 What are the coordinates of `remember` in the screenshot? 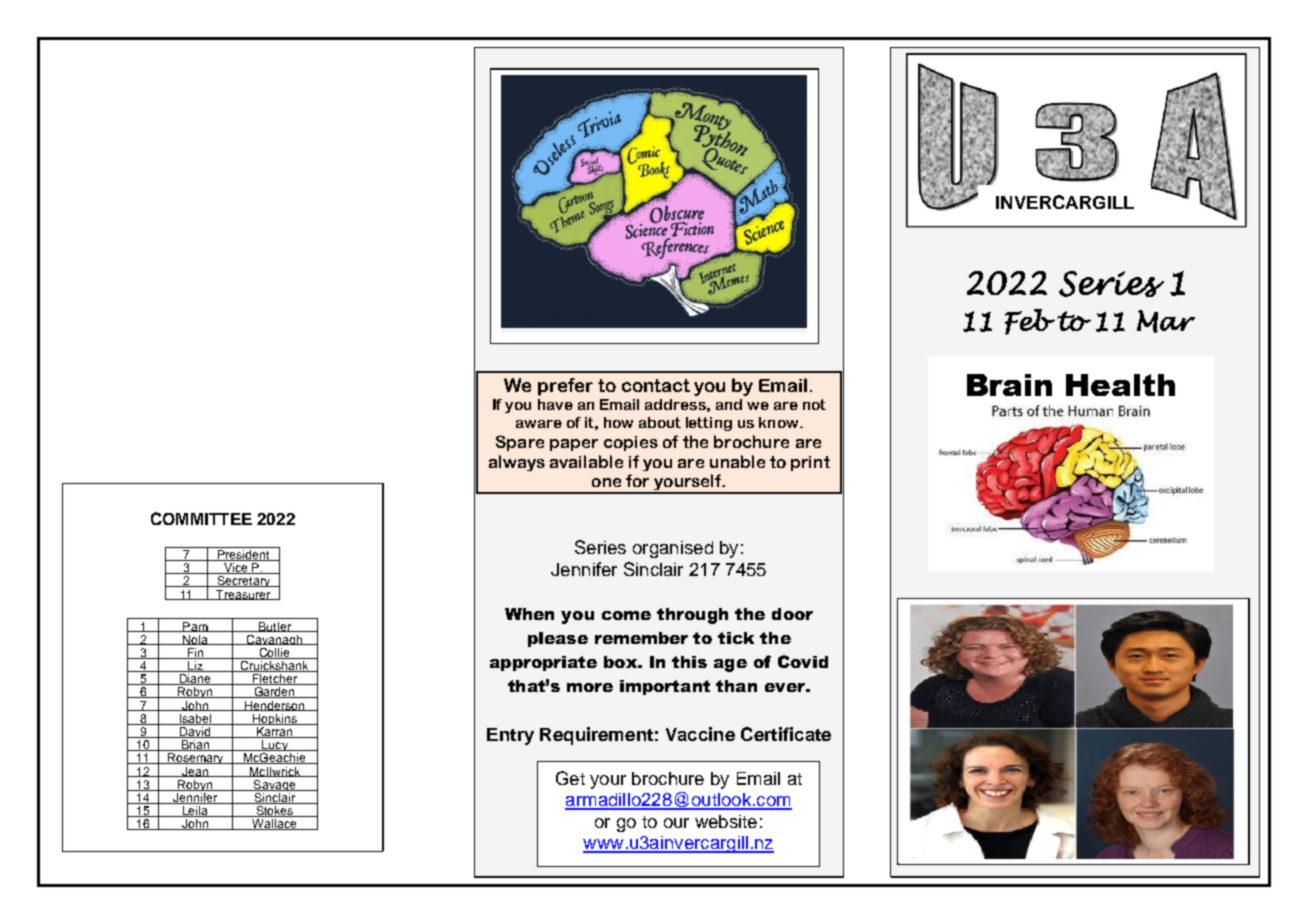 It's located at (641, 638).
